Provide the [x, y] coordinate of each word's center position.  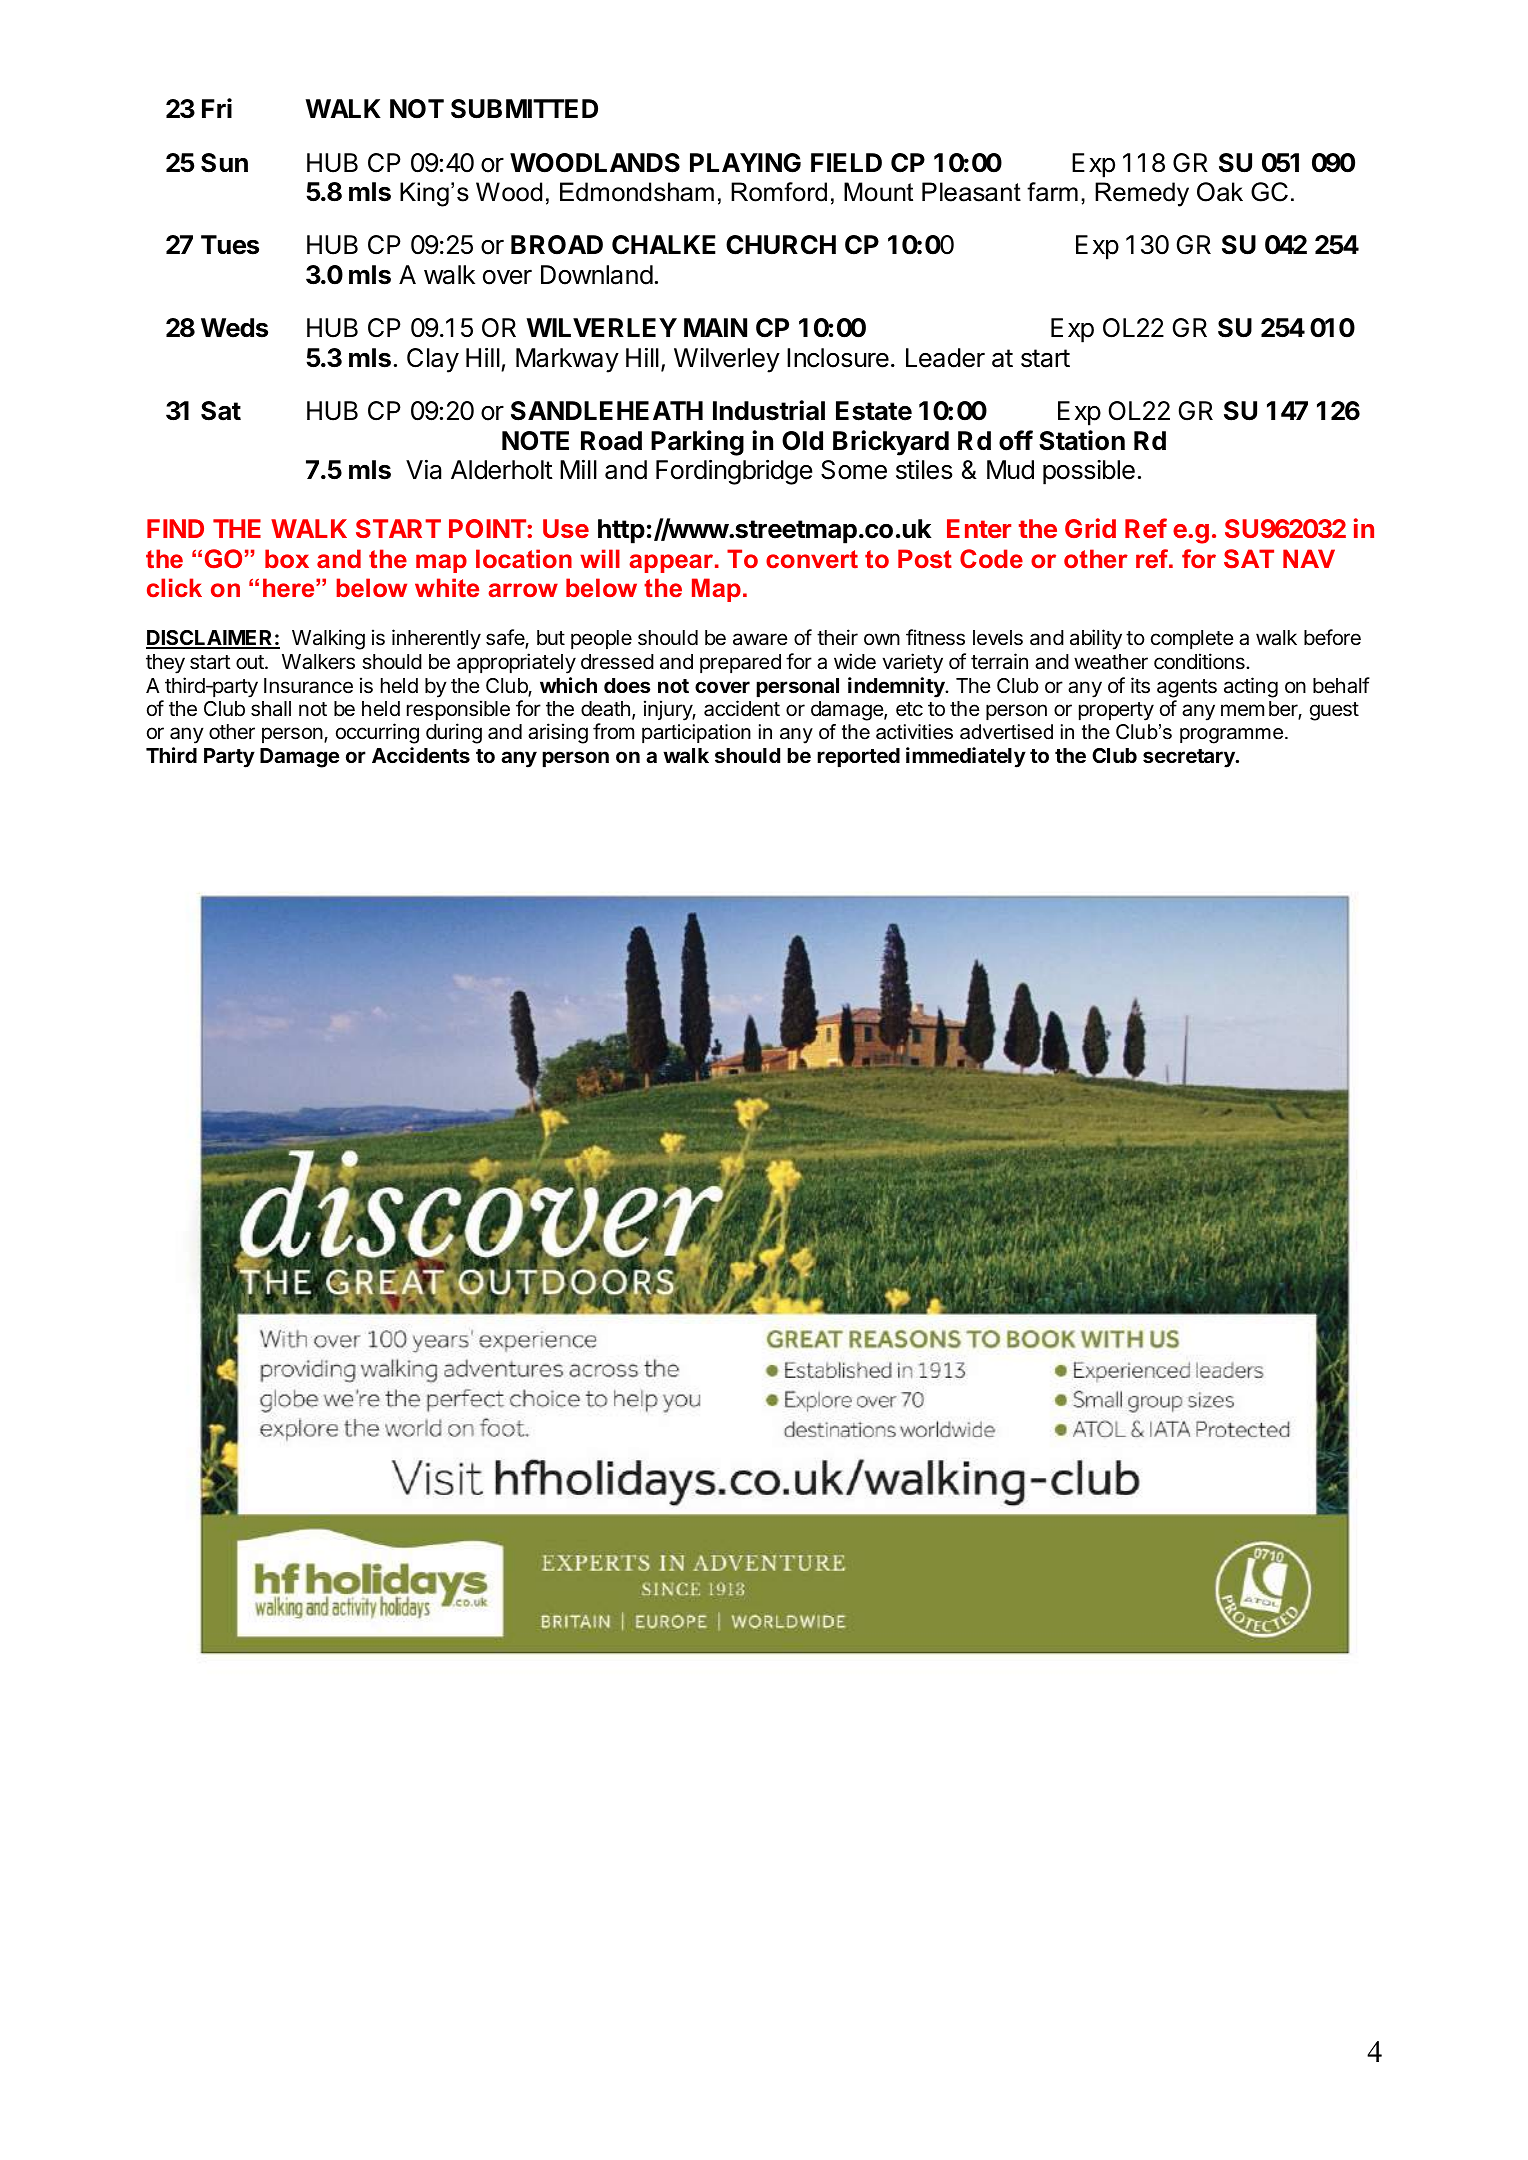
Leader [945, 358]
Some [854, 470]
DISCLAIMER [210, 639]
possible [1089, 472]
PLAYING [745, 163]
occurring [377, 733]
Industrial [769, 410]
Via [423, 470]
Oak [1220, 192]
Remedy [1142, 194]
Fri [217, 108]
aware [760, 639]
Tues [230, 245]
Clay [433, 360]
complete [1192, 639]
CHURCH [781, 245]
